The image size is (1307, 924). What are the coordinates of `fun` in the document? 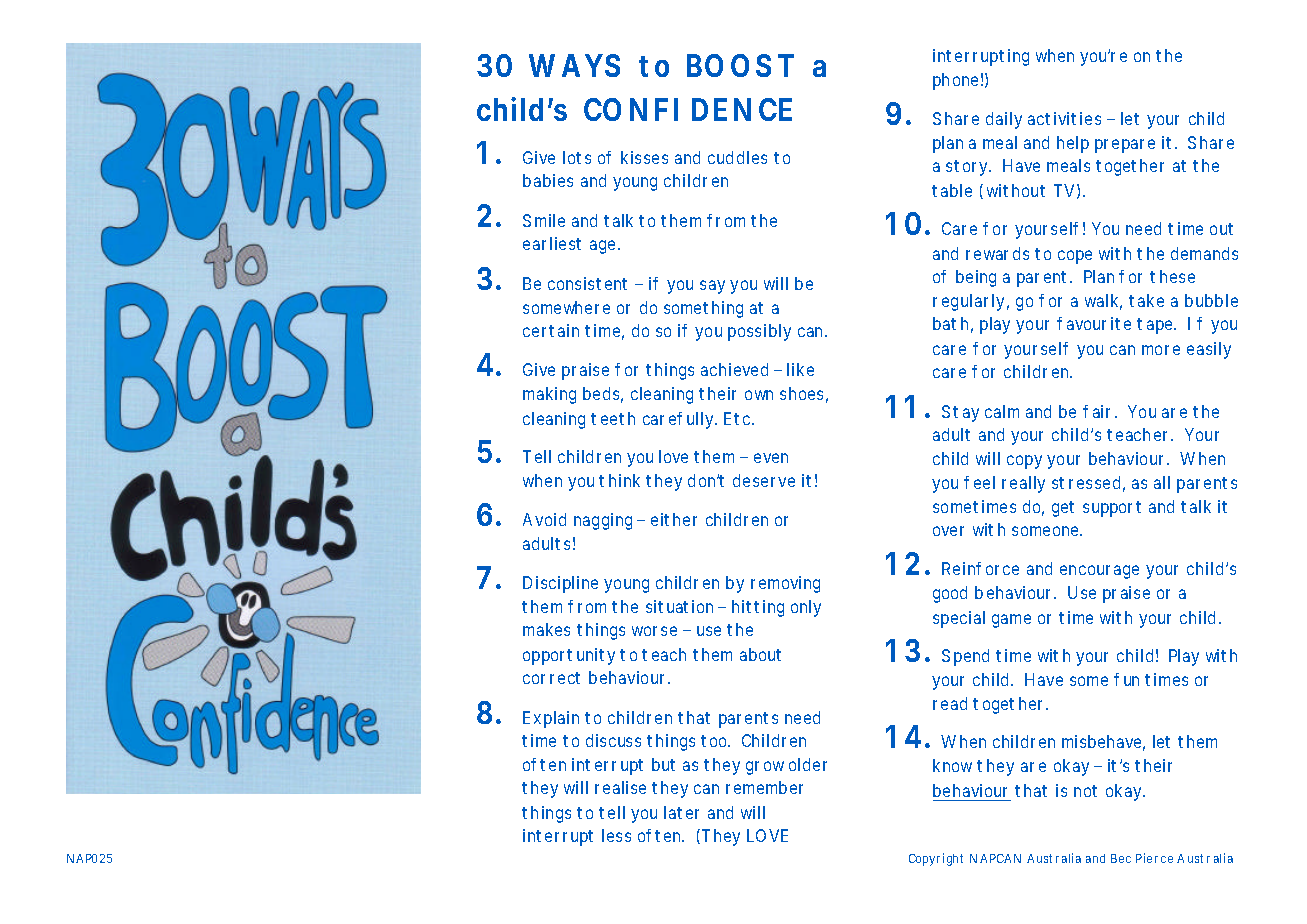 It's located at (1126, 679).
